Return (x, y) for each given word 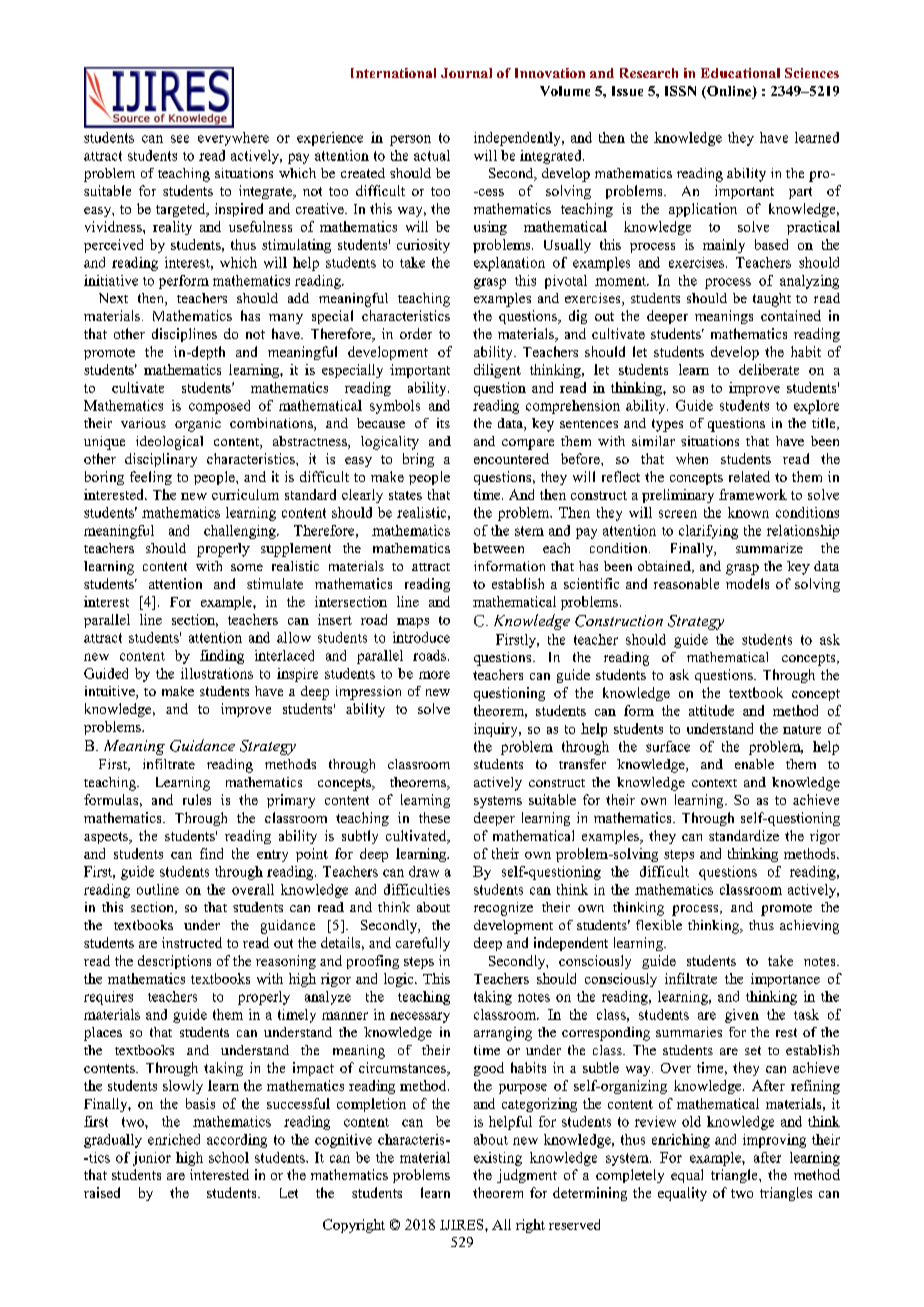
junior (152, 1159)
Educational (740, 73)
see (180, 139)
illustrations (217, 673)
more (434, 675)
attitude (711, 710)
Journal (466, 73)
